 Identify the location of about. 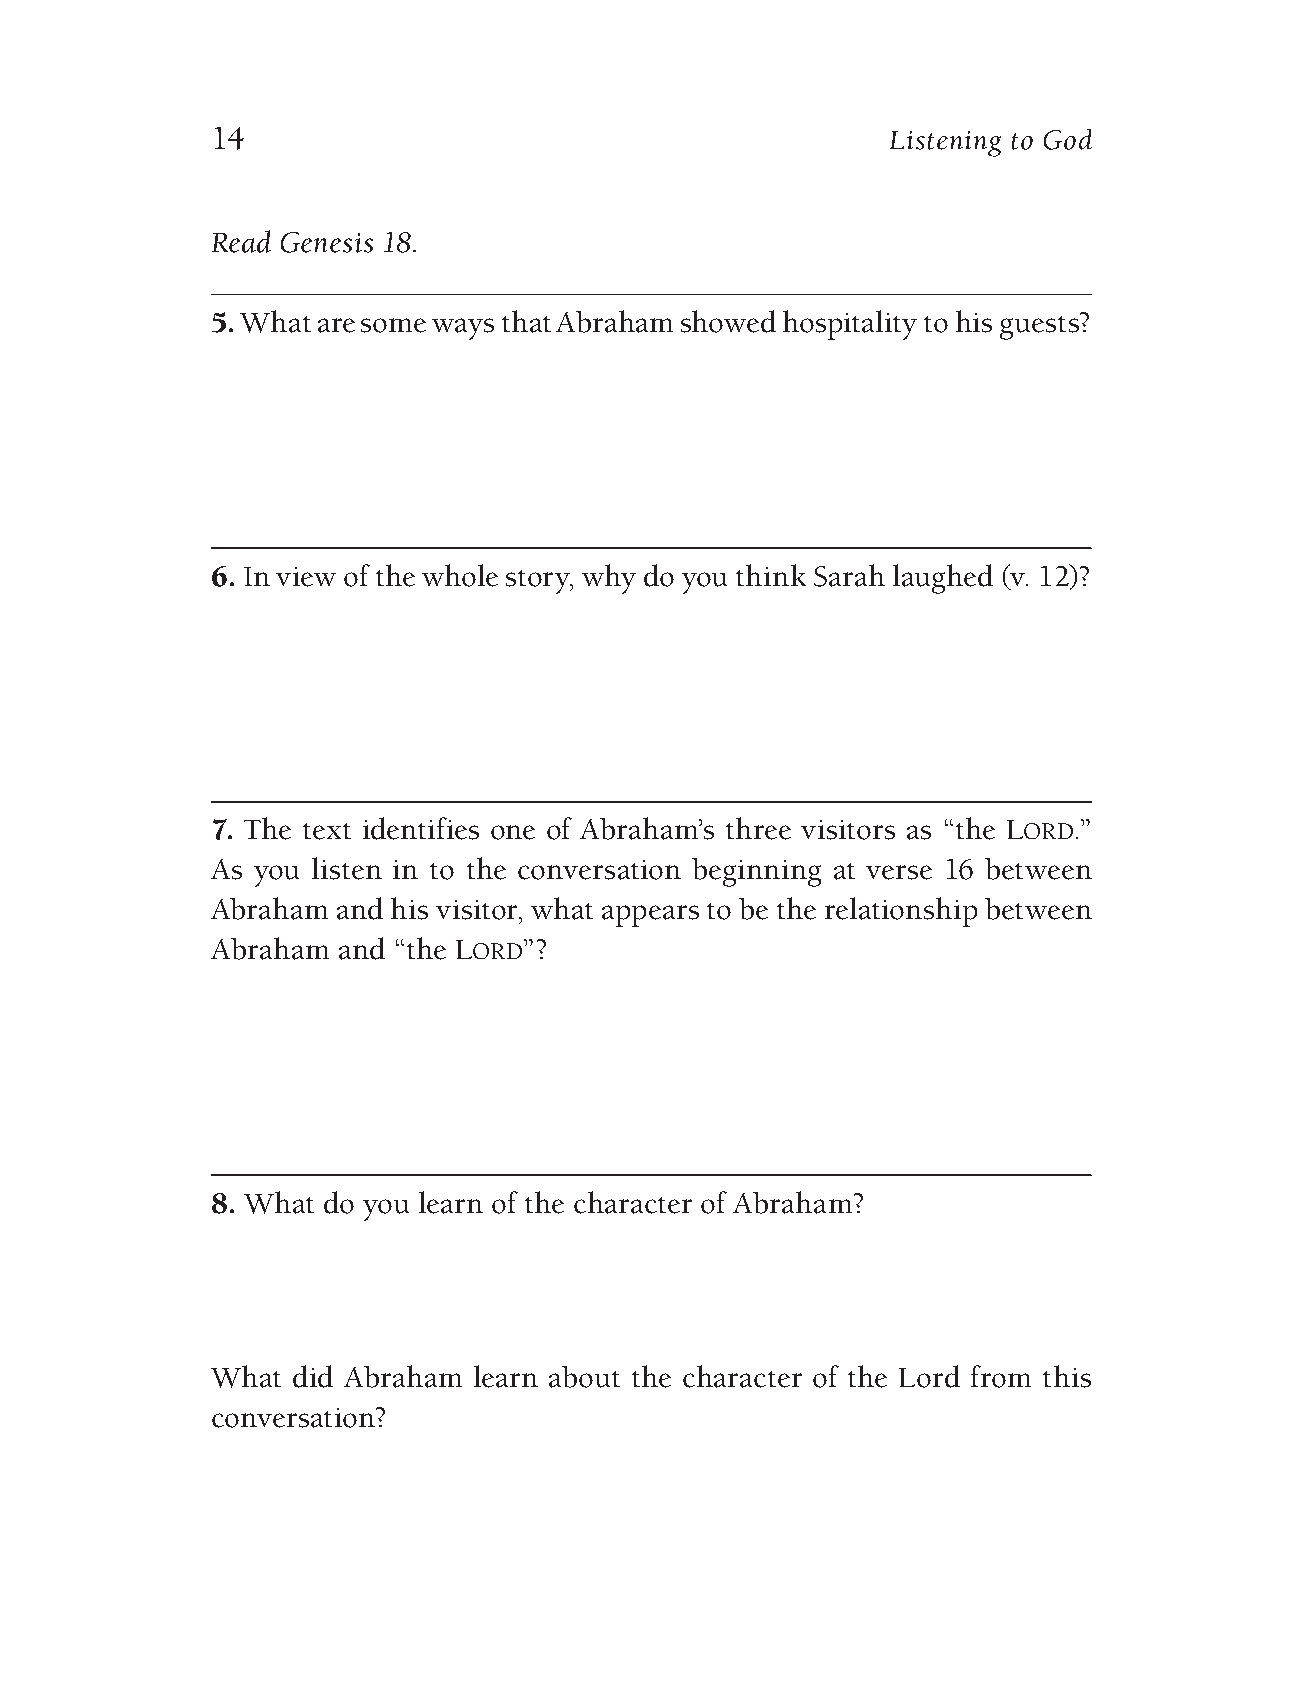
(584, 1377).
